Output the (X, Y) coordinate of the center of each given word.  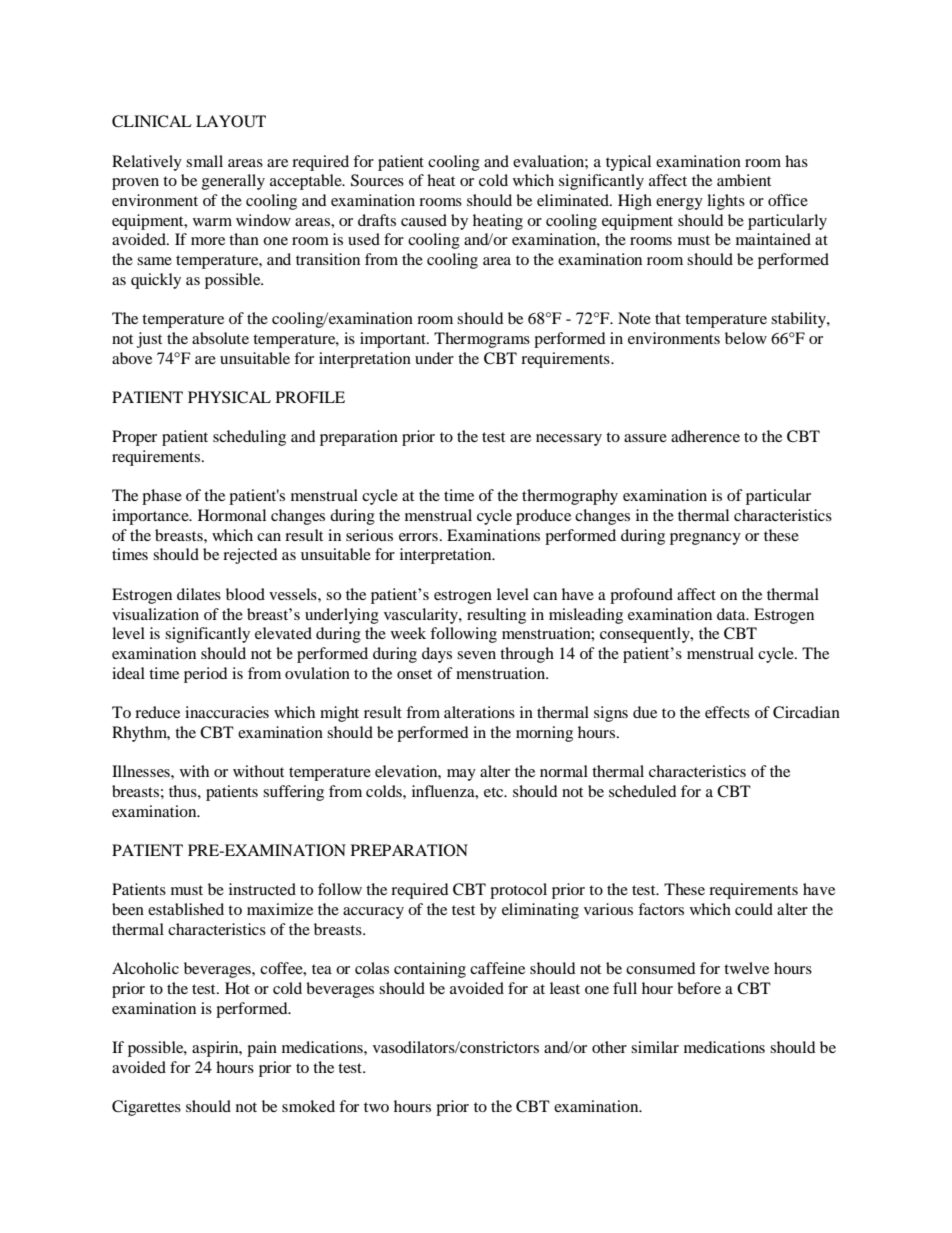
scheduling (249, 438)
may (461, 775)
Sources (377, 180)
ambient (744, 180)
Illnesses (142, 771)
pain (262, 1049)
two (376, 1107)
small (204, 161)
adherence (705, 436)
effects (727, 712)
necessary (569, 440)
